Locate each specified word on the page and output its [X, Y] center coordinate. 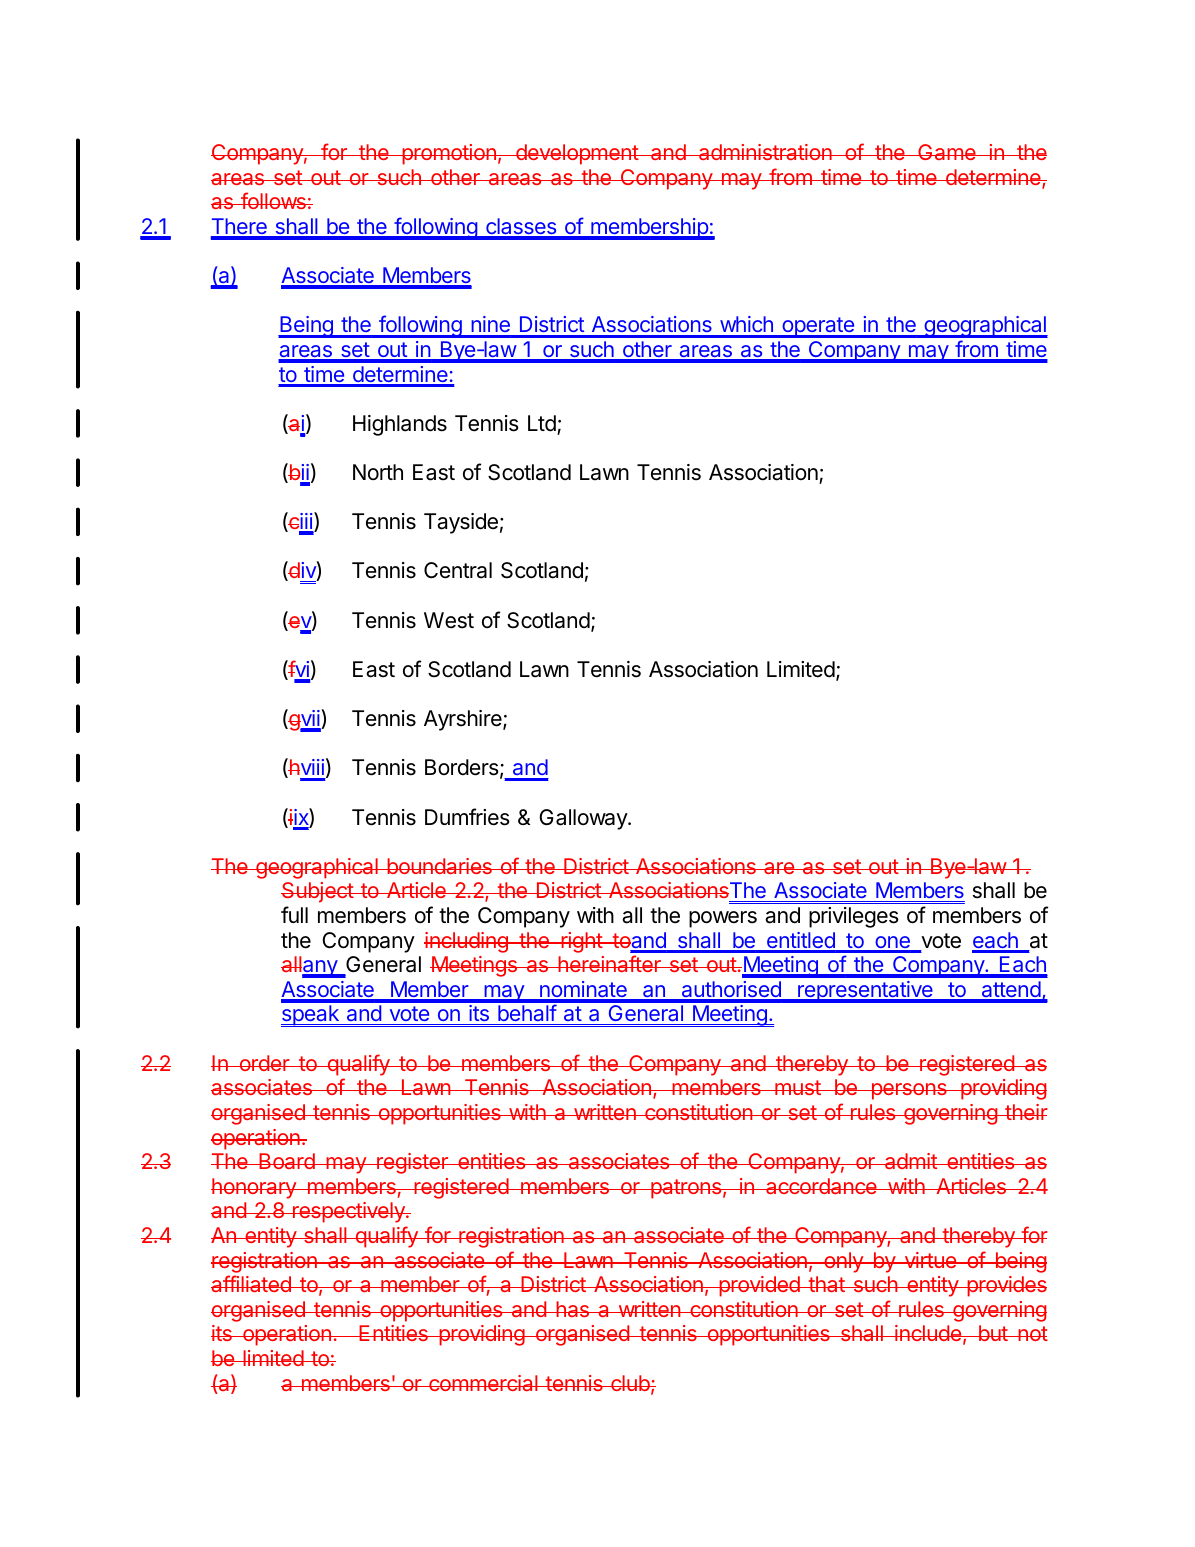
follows [273, 200]
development [577, 154]
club [630, 1383]
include [928, 1333]
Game [947, 152]
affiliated [252, 1283]
